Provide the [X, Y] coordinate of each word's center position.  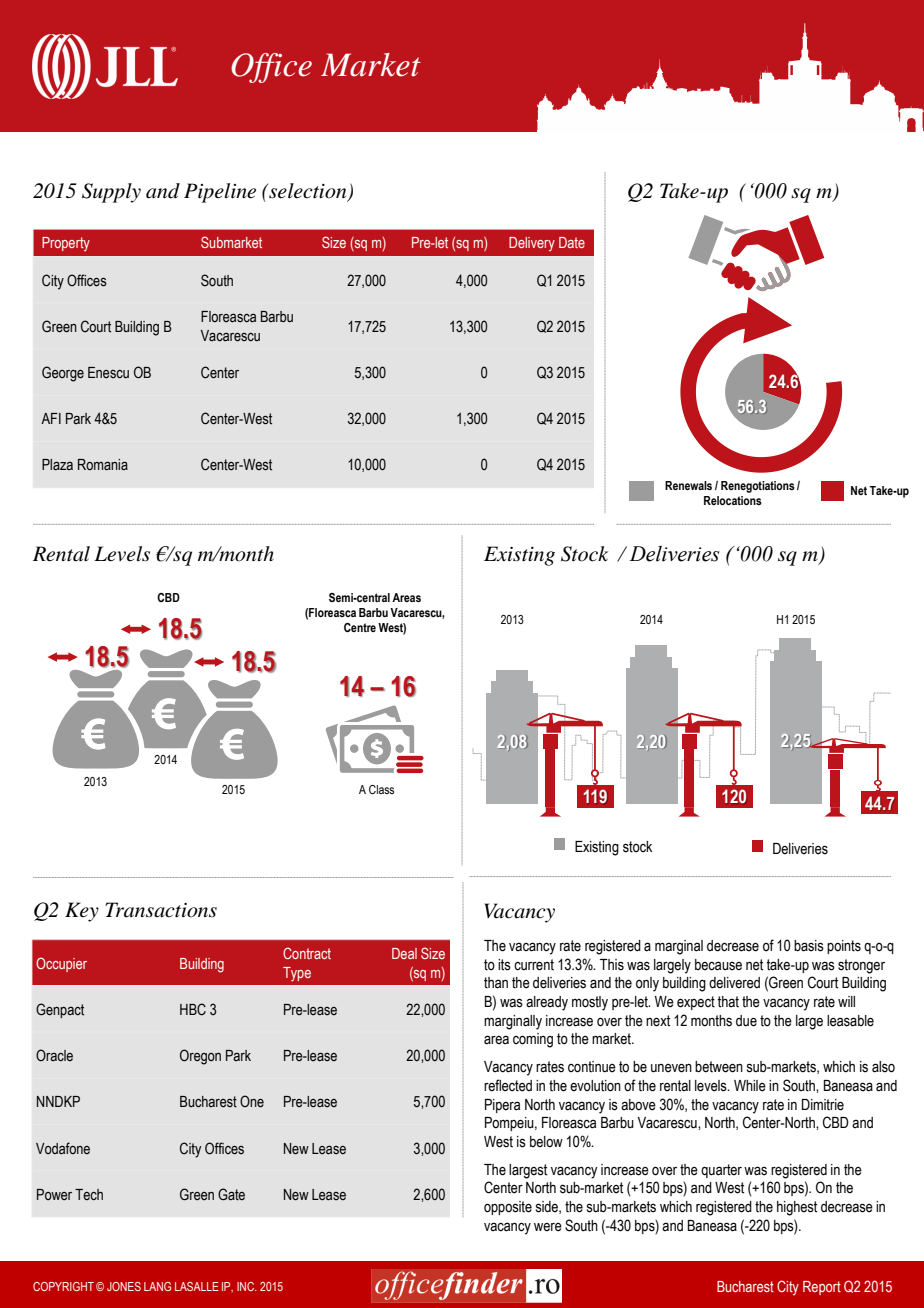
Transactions [161, 910]
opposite [508, 1208]
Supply [111, 193]
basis [809, 946]
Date [572, 242]
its [504, 965]
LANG [157, 1286]
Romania [103, 465]
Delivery [532, 244]
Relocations [733, 500]
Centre [360, 627]
